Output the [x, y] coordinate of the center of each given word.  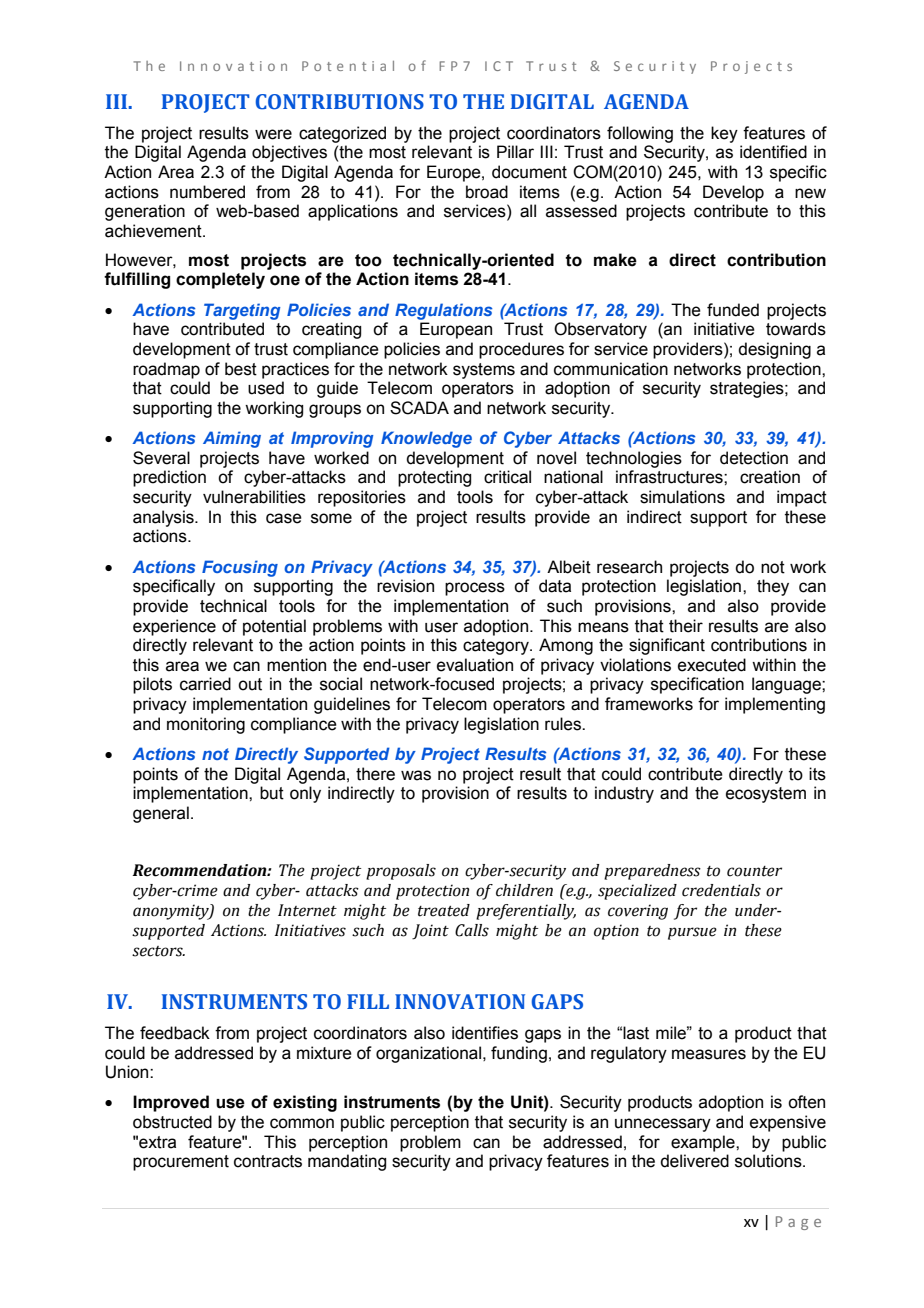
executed [712, 665]
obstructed [172, 1122]
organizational [428, 1054]
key [724, 134]
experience [174, 627]
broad [487, 192]
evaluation [475, 665]
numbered [207, 192]
